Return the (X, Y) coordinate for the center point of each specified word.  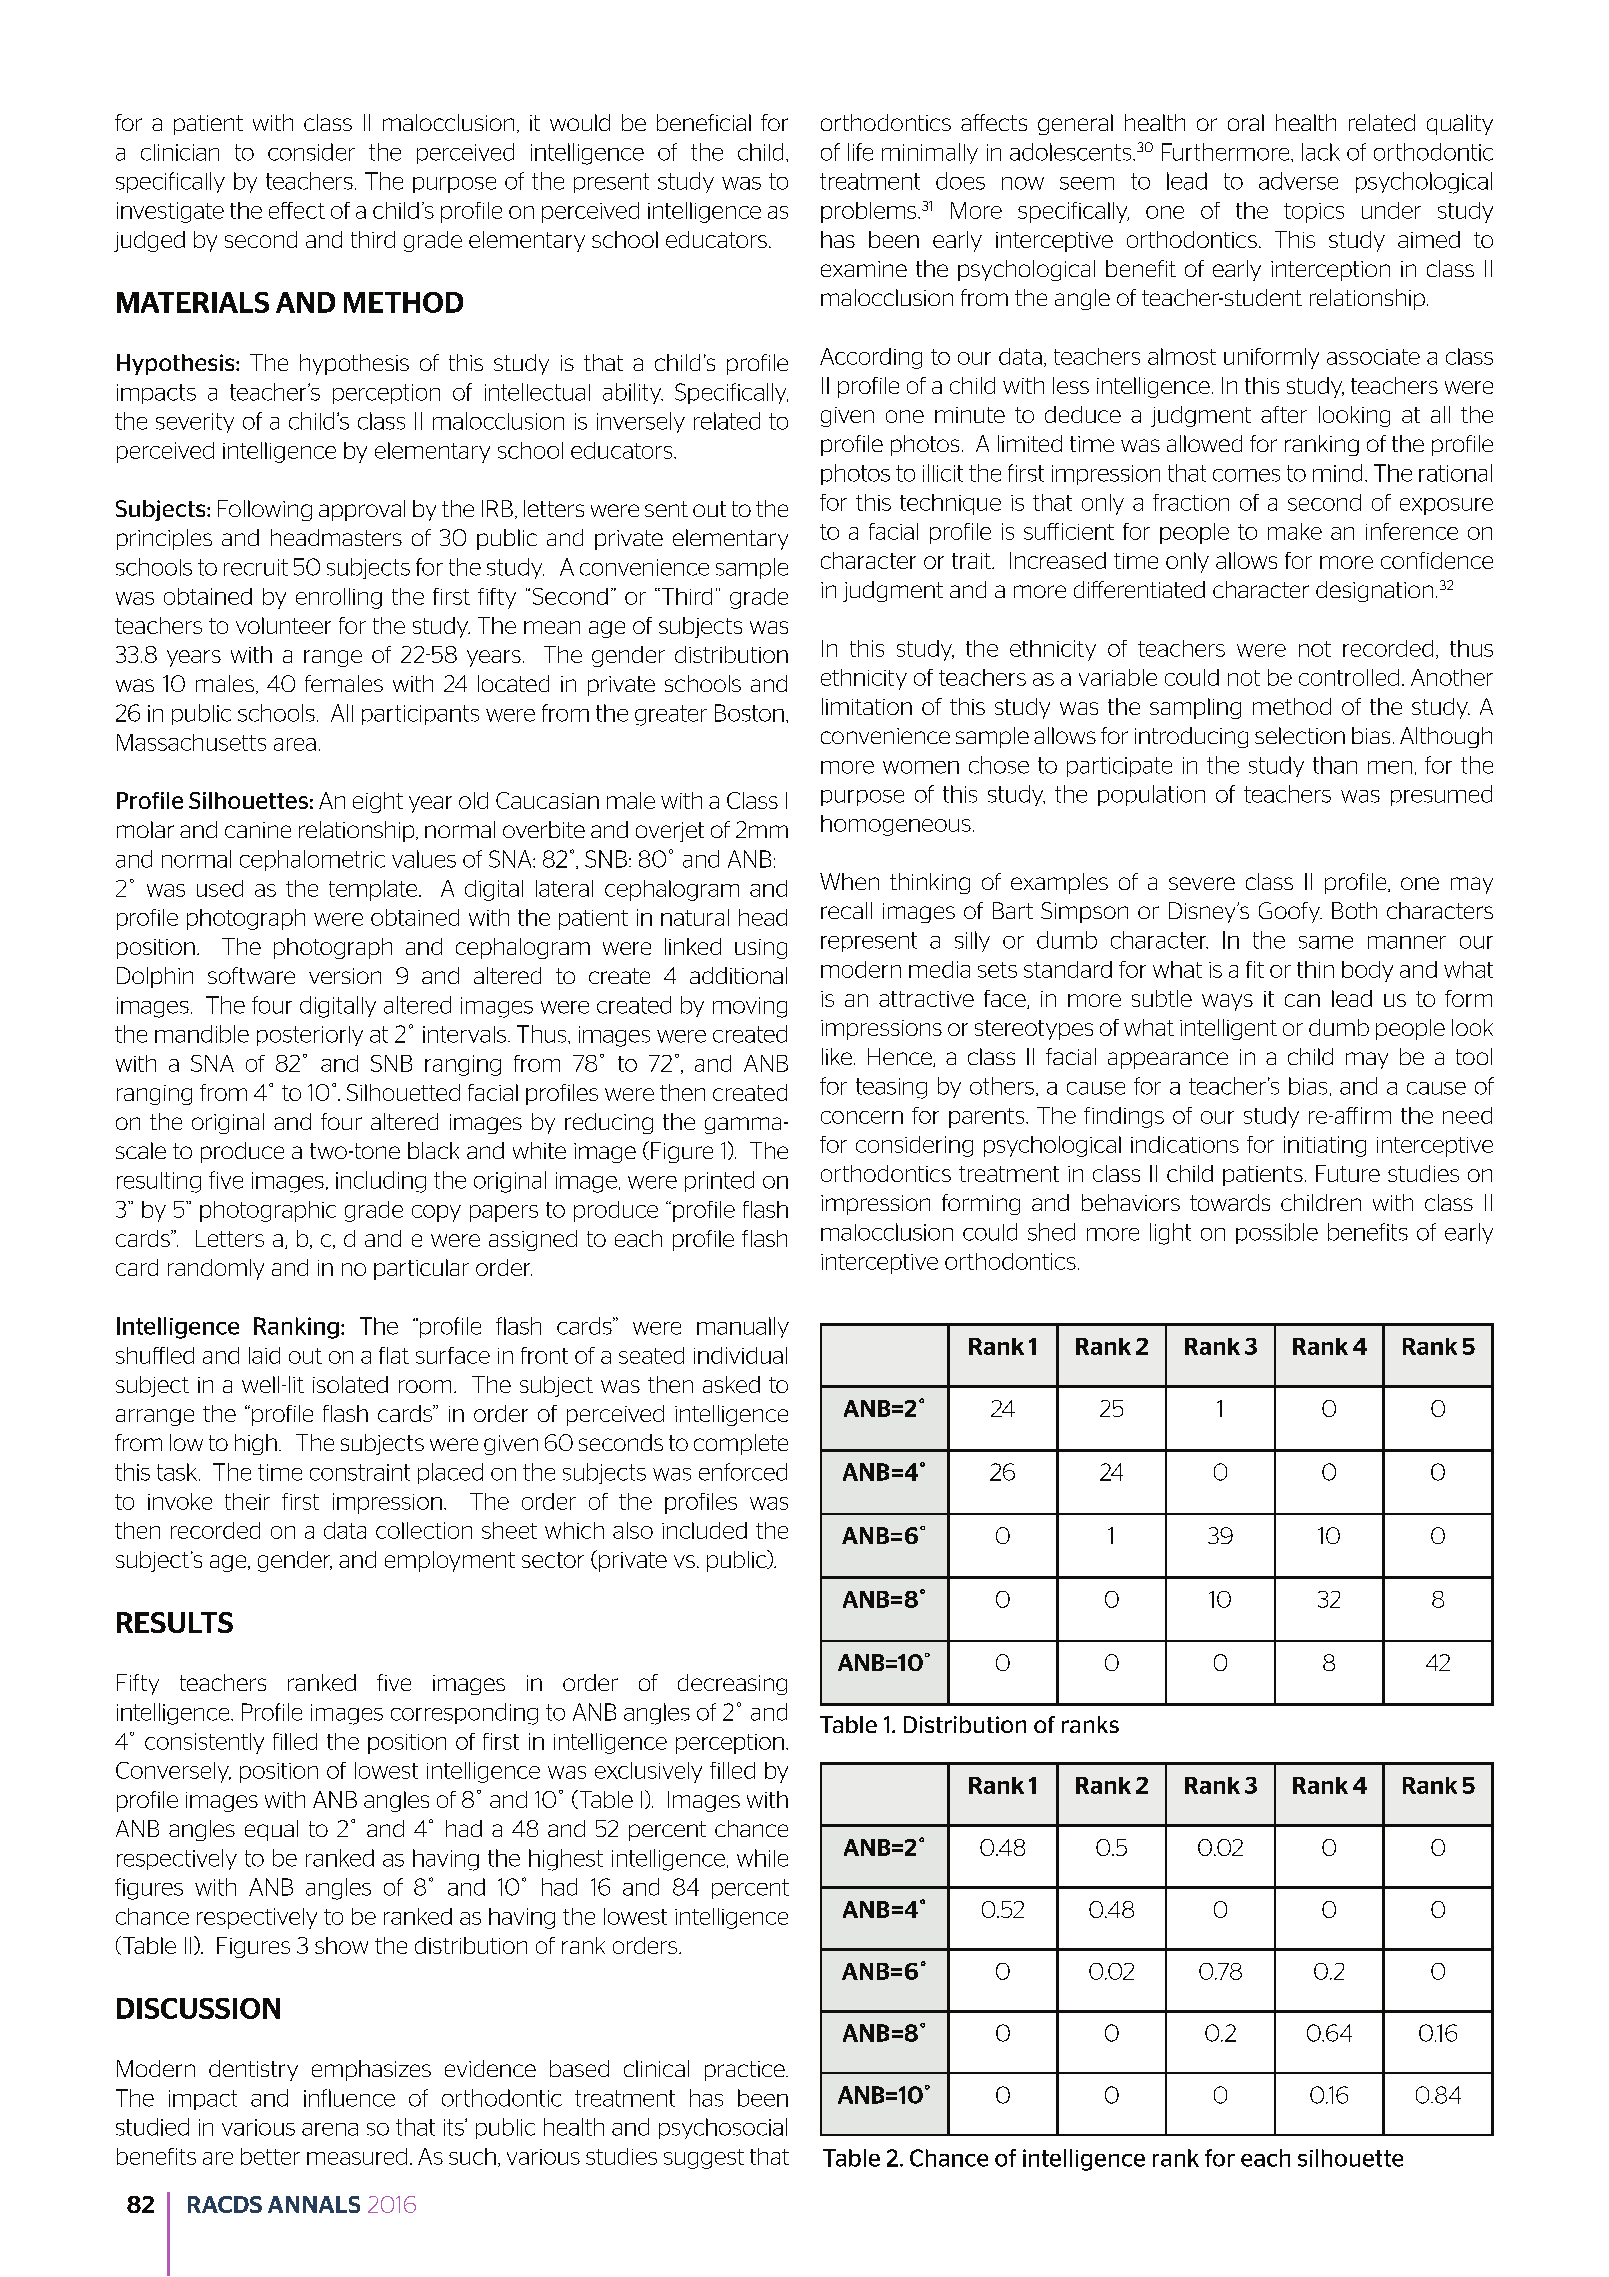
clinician (180, 152)
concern (862, 1117)
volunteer (283, 625)
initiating (1325, 1146)
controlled (1349, 677)
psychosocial (723, 2128)
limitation (867, 706)
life (860, 152)
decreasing (732, 1684)
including (381, 1182)
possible (1277, 1233)
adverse (1298, 181)
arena (330, 2129)
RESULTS (175, 1622)
